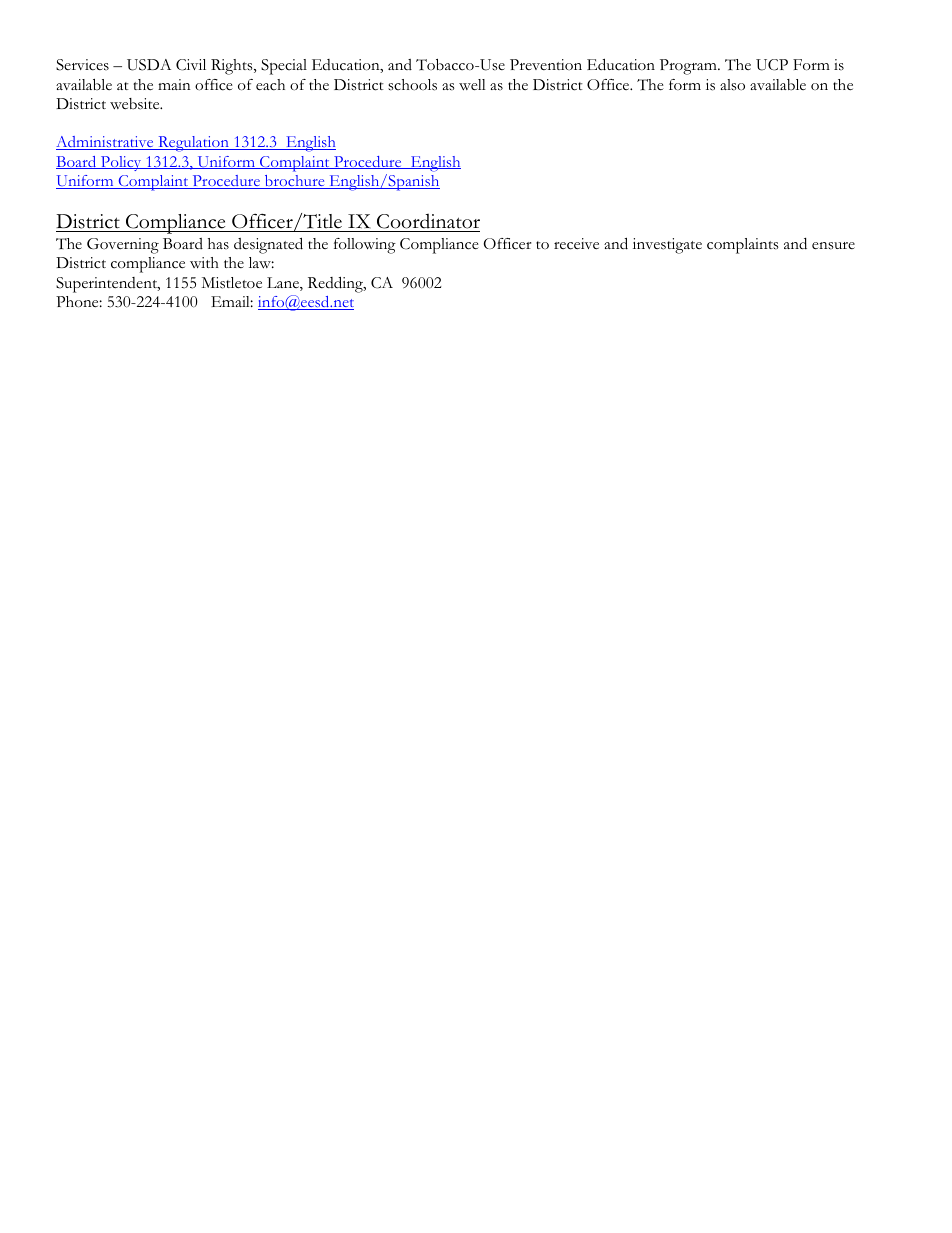 The width and height of the document is (952, 1233). I want to click on investigate, so click(667, 246).
